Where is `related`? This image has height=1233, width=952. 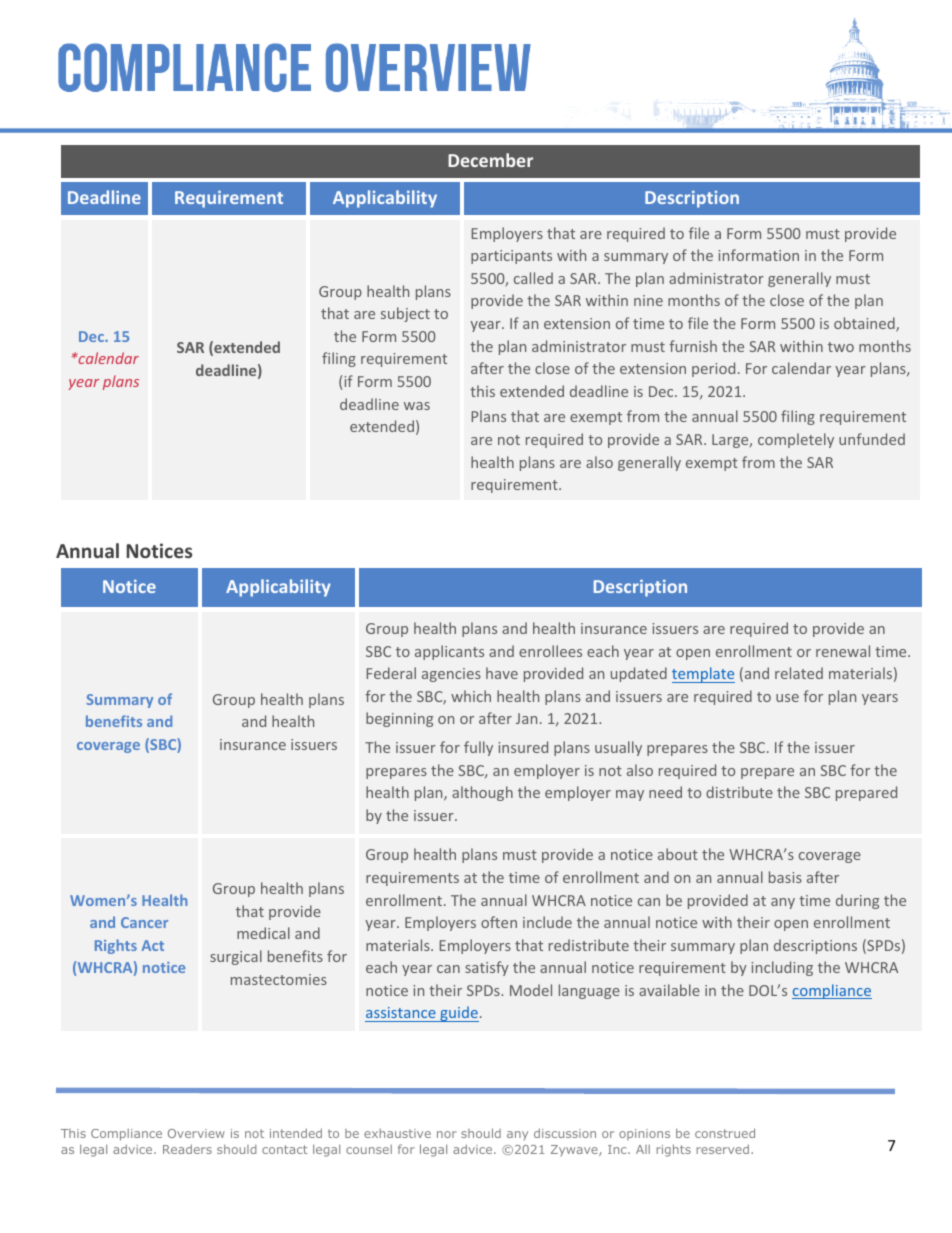
related is located at coordinates (799, 673).
